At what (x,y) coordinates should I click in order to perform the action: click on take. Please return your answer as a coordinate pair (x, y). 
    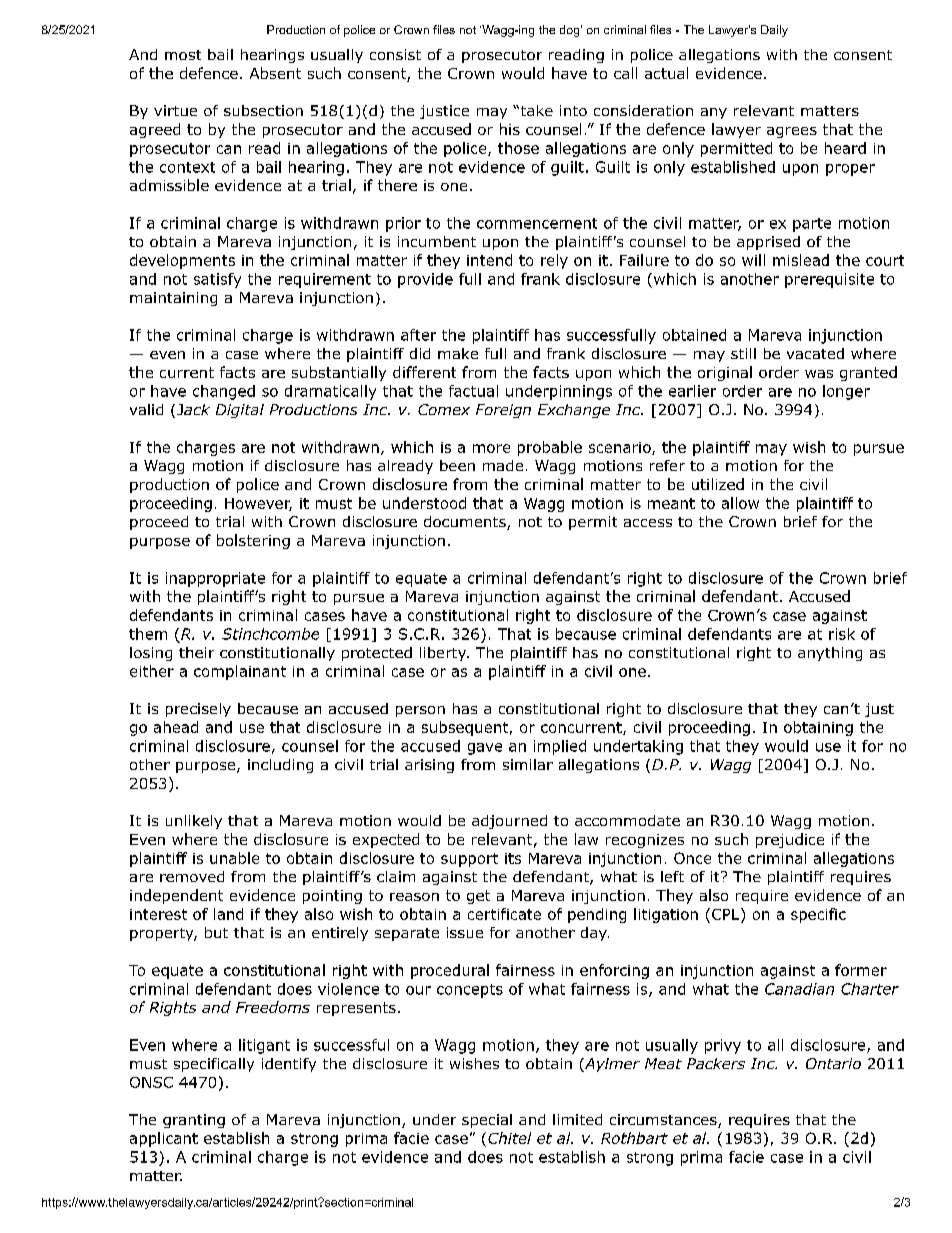
    Looking at the image, I should click on (535, 110).
